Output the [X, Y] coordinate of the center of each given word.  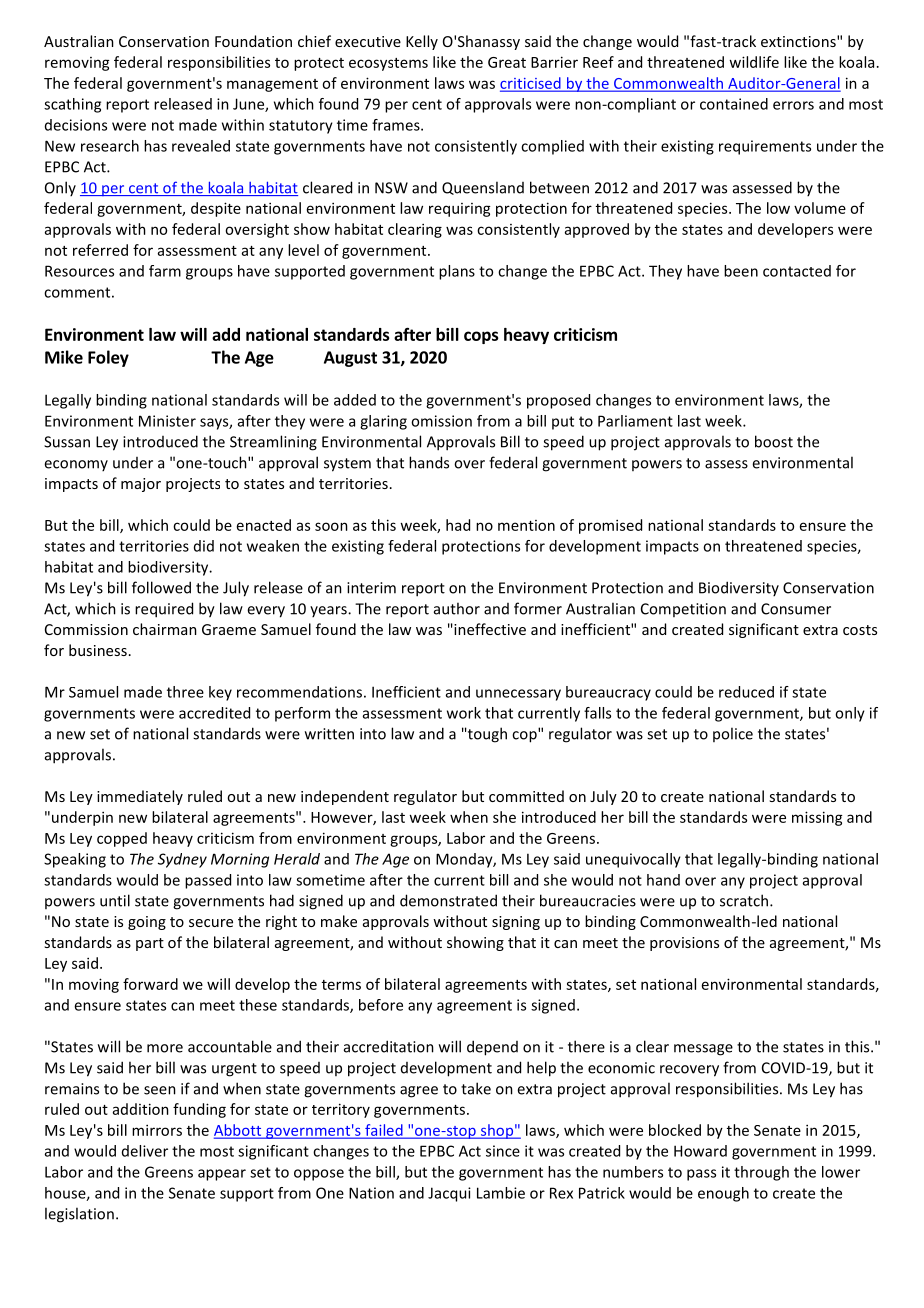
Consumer [796, 609]
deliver [145, 1151]
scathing [72, 105]
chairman [165, 629]
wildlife [754, 62]
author [457, 608]
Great [507, 62]
